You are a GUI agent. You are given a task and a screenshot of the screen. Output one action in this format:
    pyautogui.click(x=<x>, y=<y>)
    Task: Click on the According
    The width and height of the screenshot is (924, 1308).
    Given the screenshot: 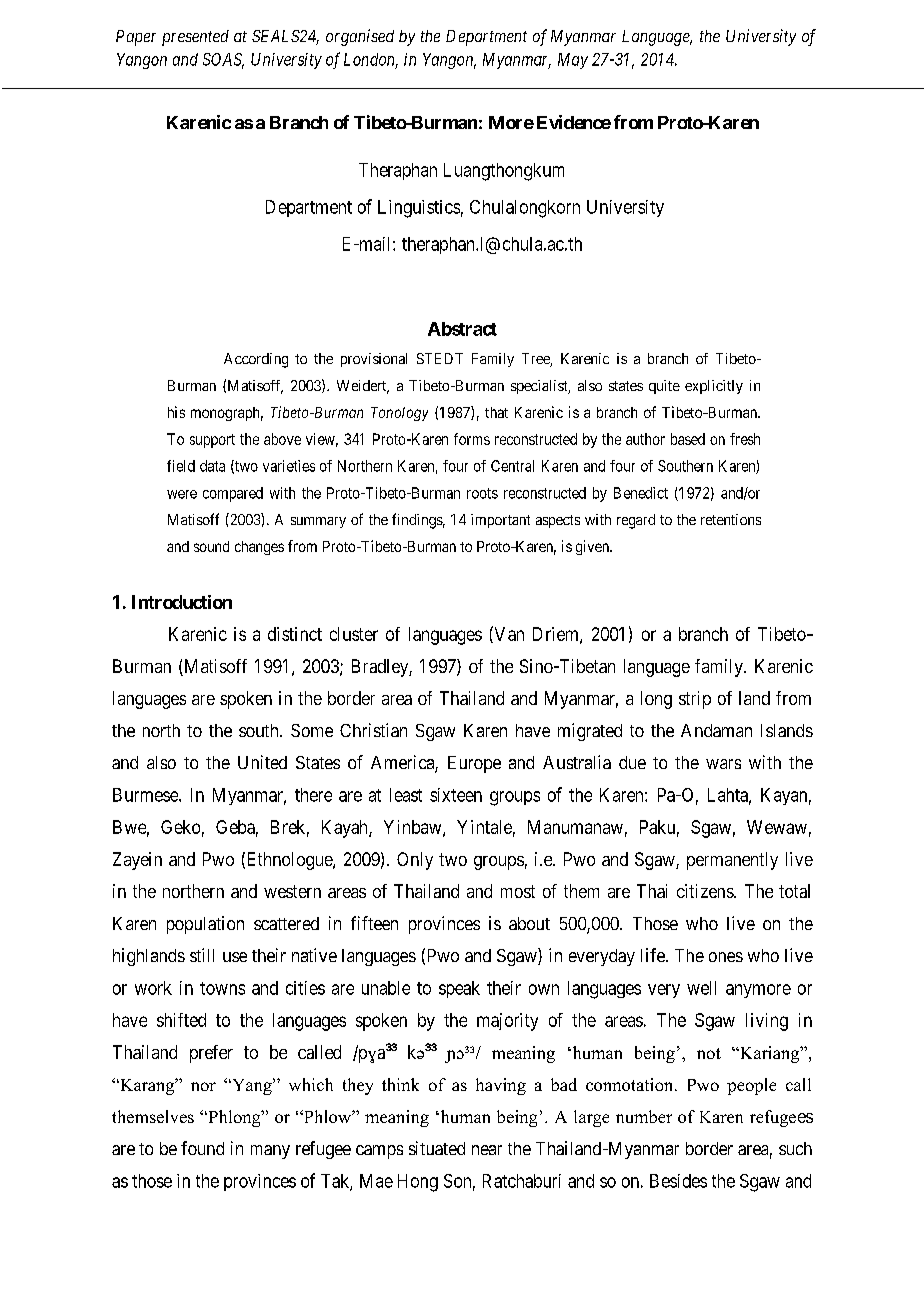 What is the action you would take?
    pyautogui.click(x=256, y=360)
